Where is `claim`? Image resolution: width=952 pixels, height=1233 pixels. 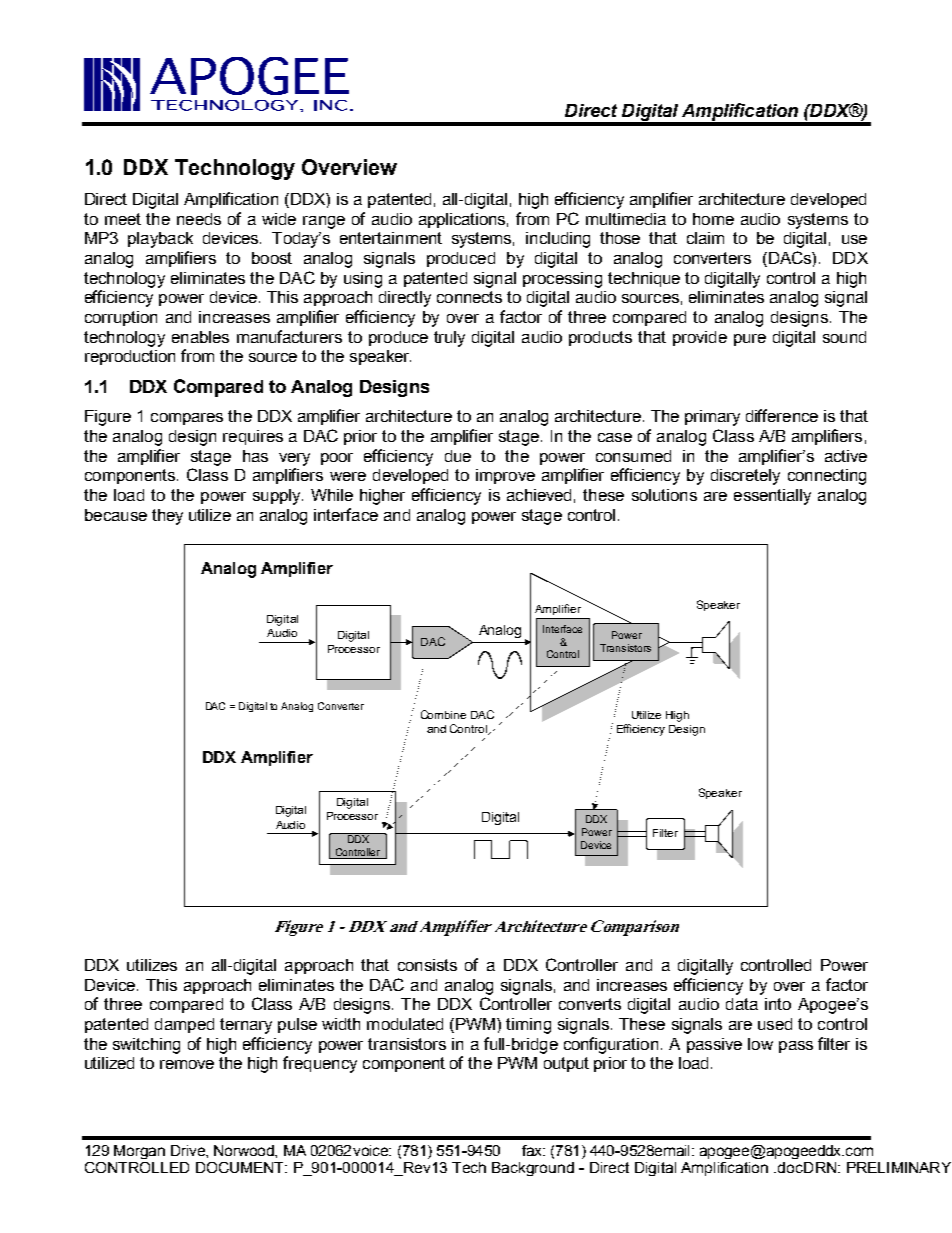
claim is located at coordinates (705, 238).
